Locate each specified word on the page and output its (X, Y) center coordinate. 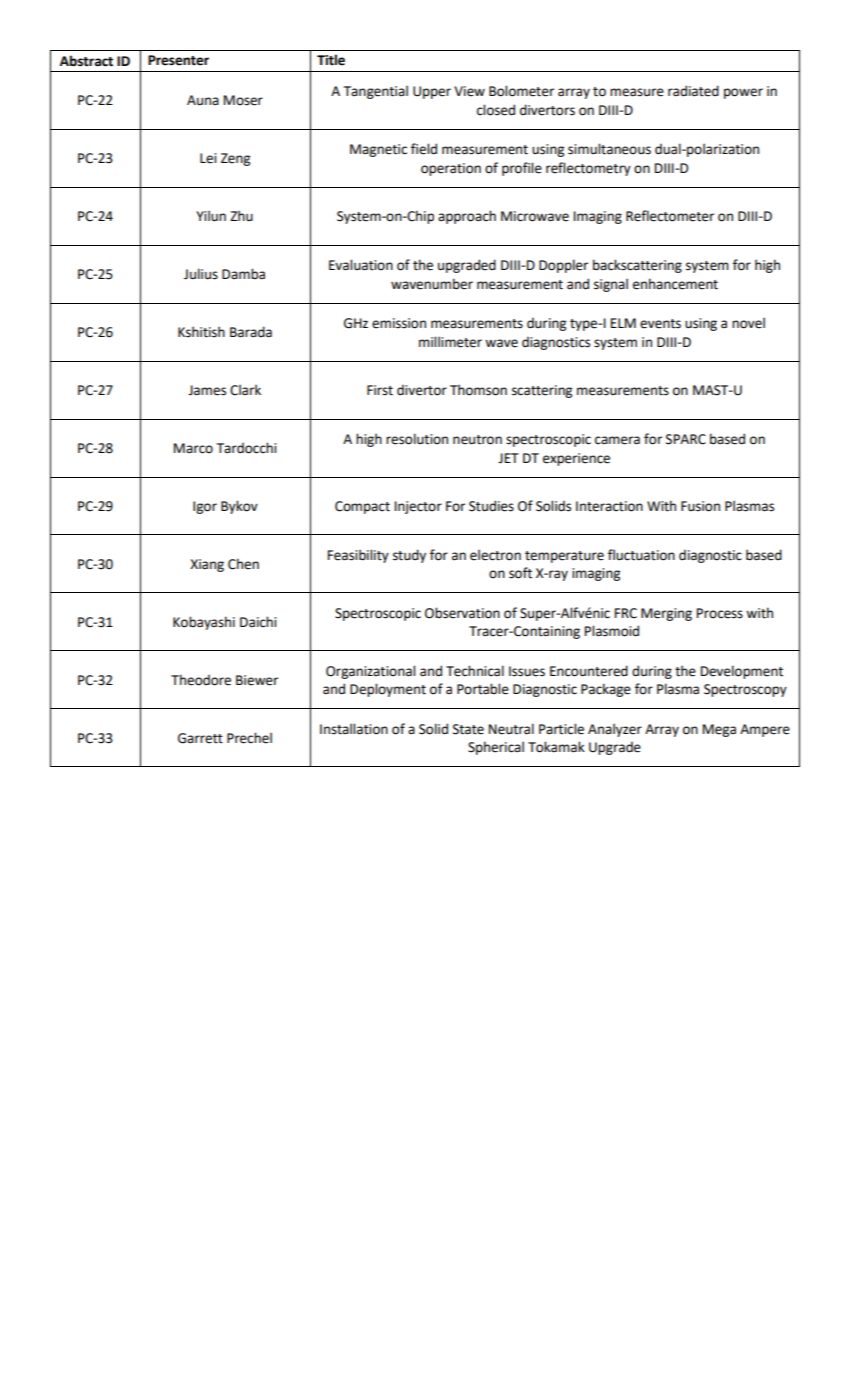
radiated (693, 91)
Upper (432, 92)
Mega (719, 730)
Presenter (178, 60)
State (468, 729)
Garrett (200, 738)
